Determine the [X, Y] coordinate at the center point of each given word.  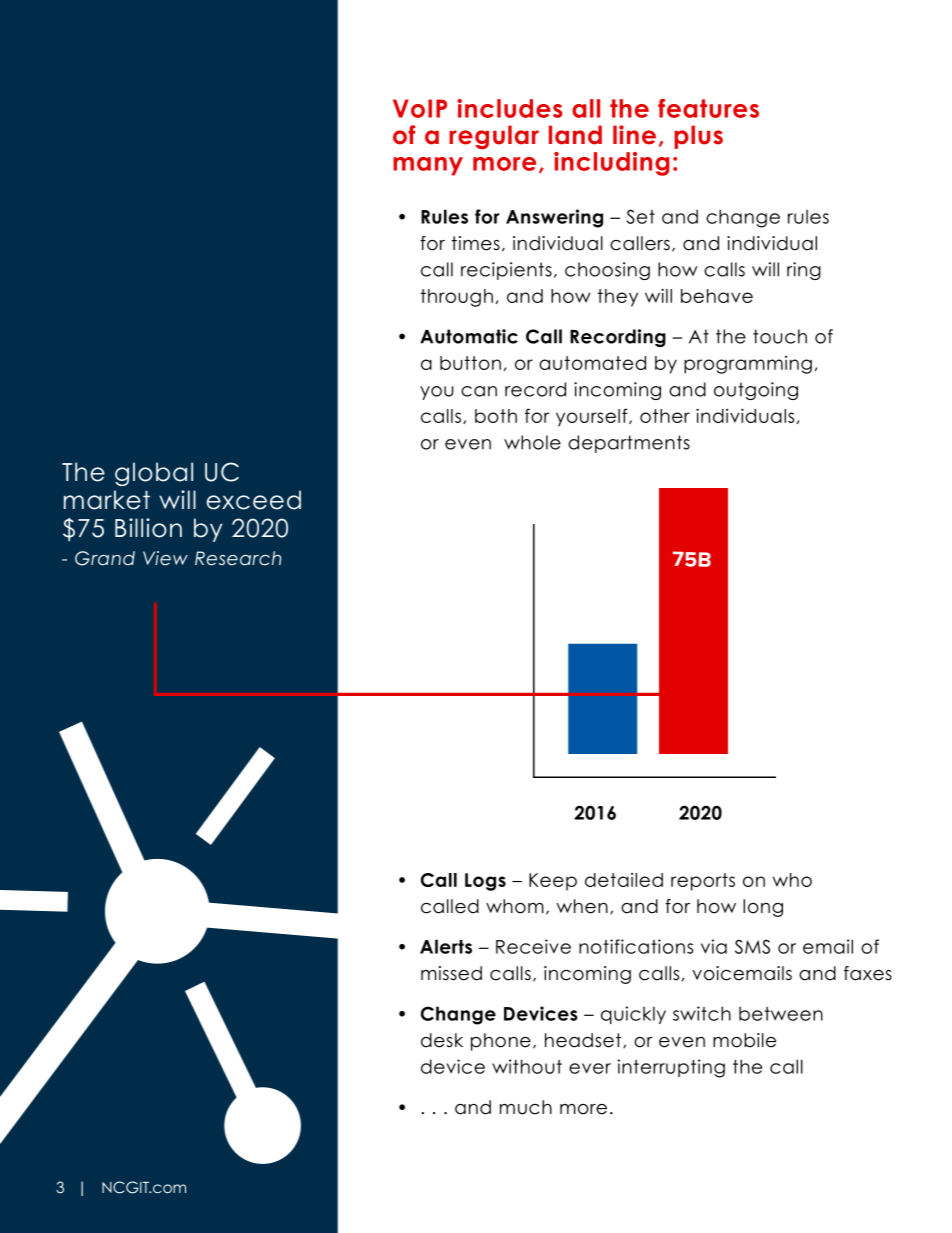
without [527, 1066]
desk [442, 1040]
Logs [485, 882]
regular [494, 137]
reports [703, 882]
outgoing [756, 391]
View [165, 558]
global [154, 474]
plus [698, 137]
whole [532, 442]
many [428, 166]
